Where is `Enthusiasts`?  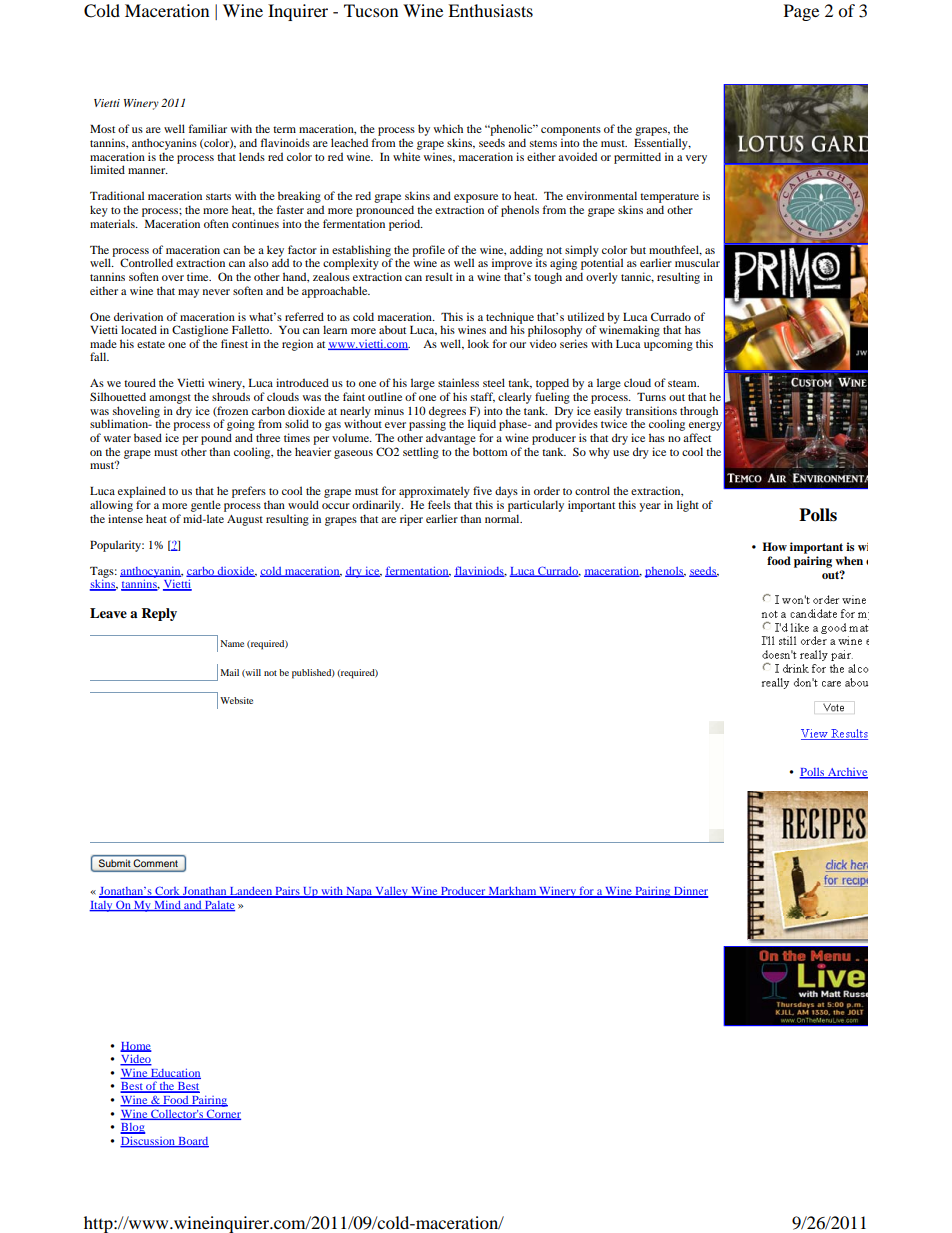
Enthusiasts is located at coordinates (490, 10).
